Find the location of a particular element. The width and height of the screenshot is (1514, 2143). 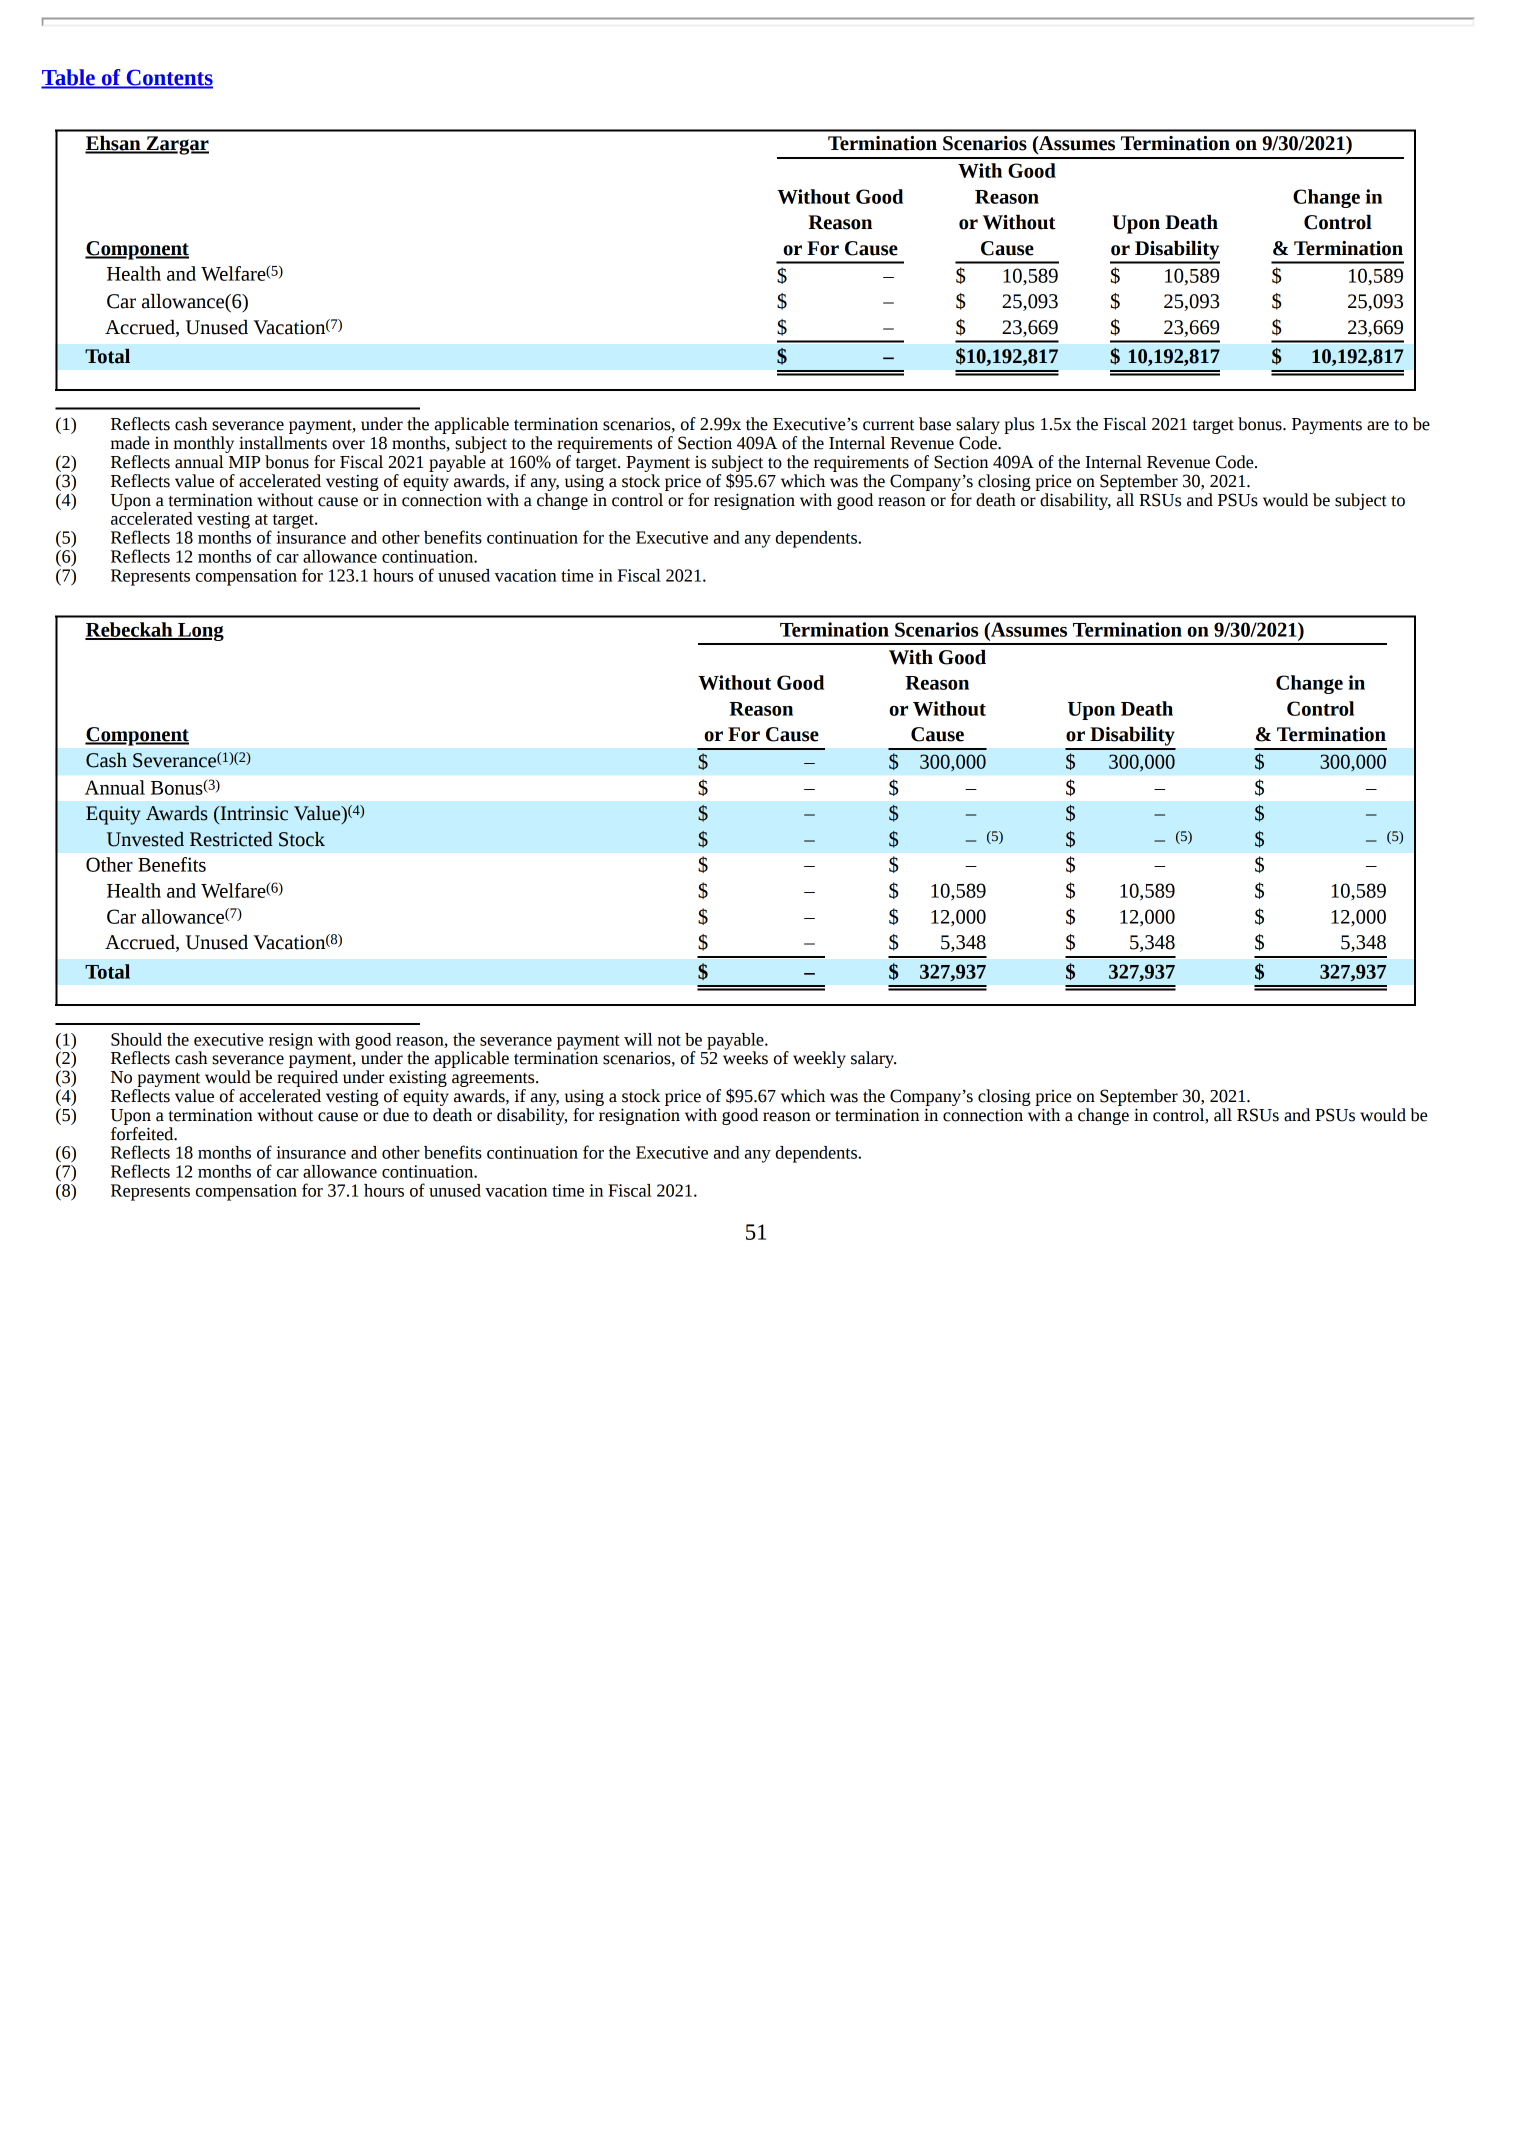

agreements is located at coordinates (494, 1080).
